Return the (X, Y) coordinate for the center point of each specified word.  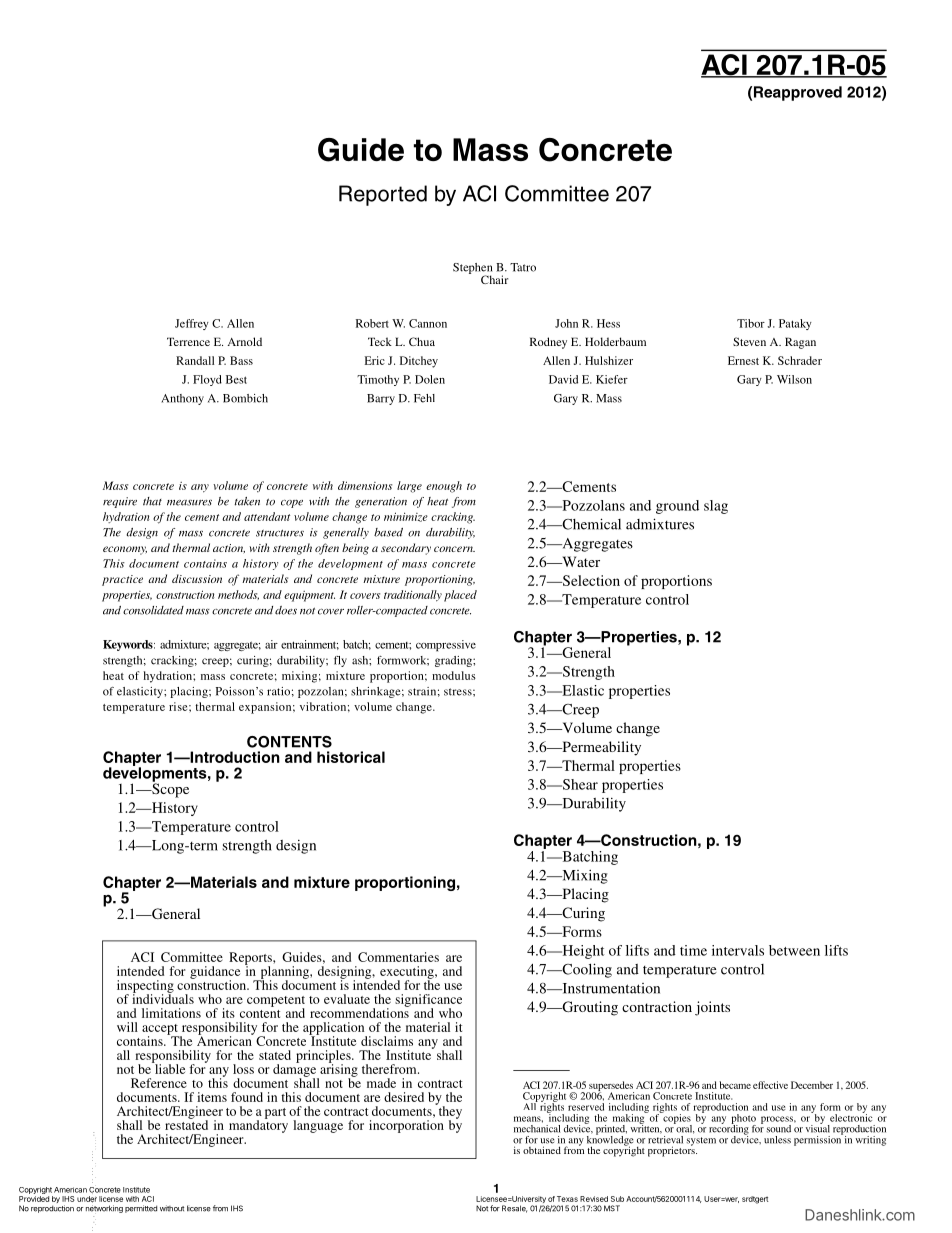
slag (716, 507)
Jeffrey (192, 324)
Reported (383, 195)
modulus (454, 675)
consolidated (153, 610)
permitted (141, 1209)
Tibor (751, 323)
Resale (514, 1209)
